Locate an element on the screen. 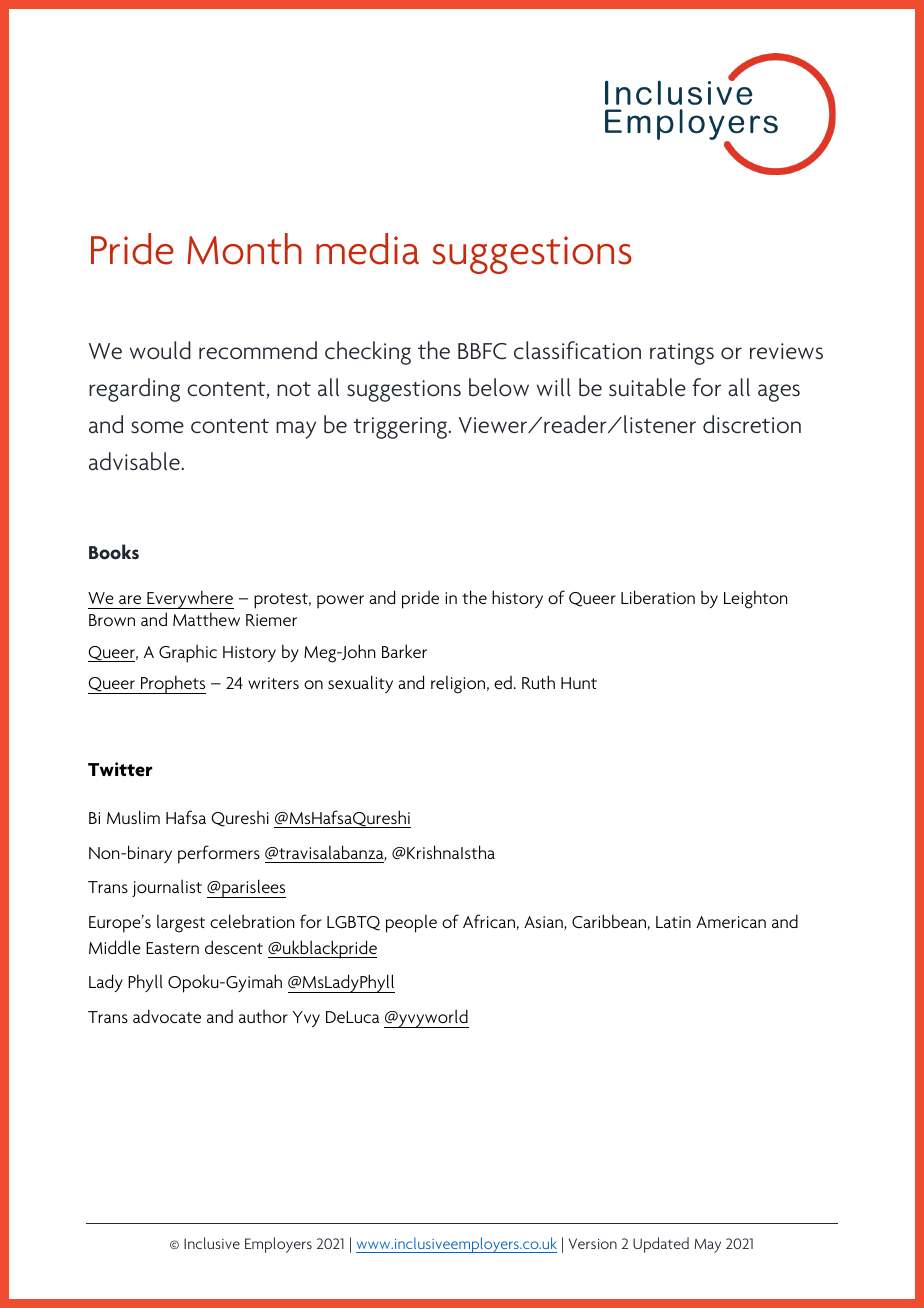 The image size is (924, 1308). Month is located at coordinates (244, 249).
